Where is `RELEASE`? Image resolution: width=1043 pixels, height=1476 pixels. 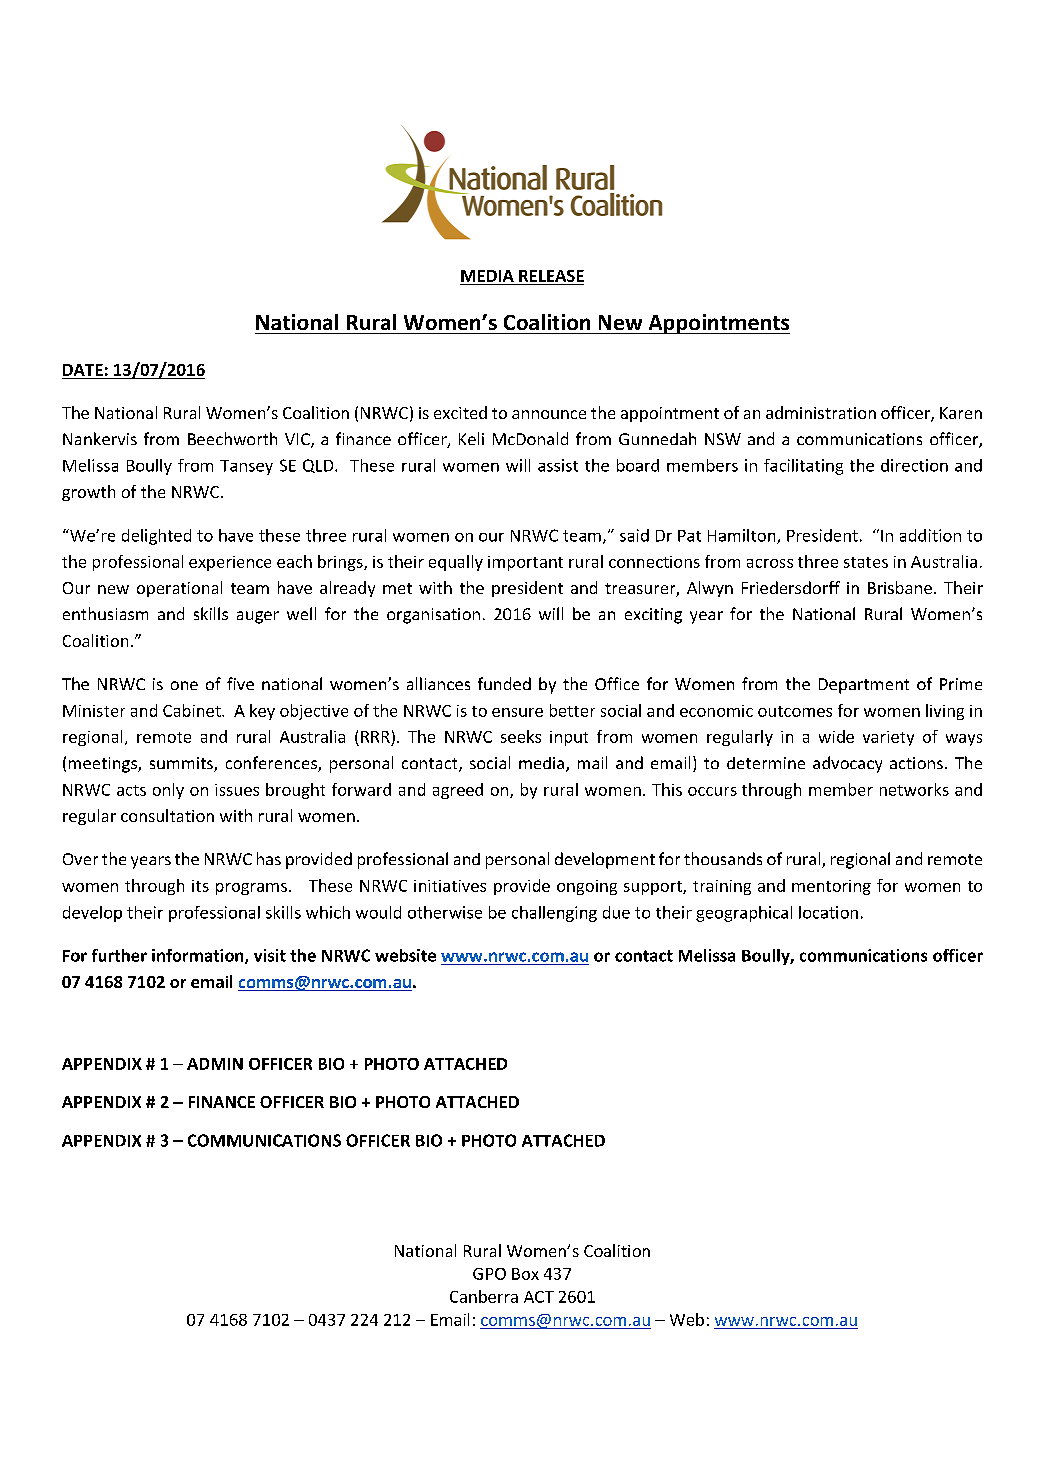 RELEASE is located at coordinates (551, 276).
